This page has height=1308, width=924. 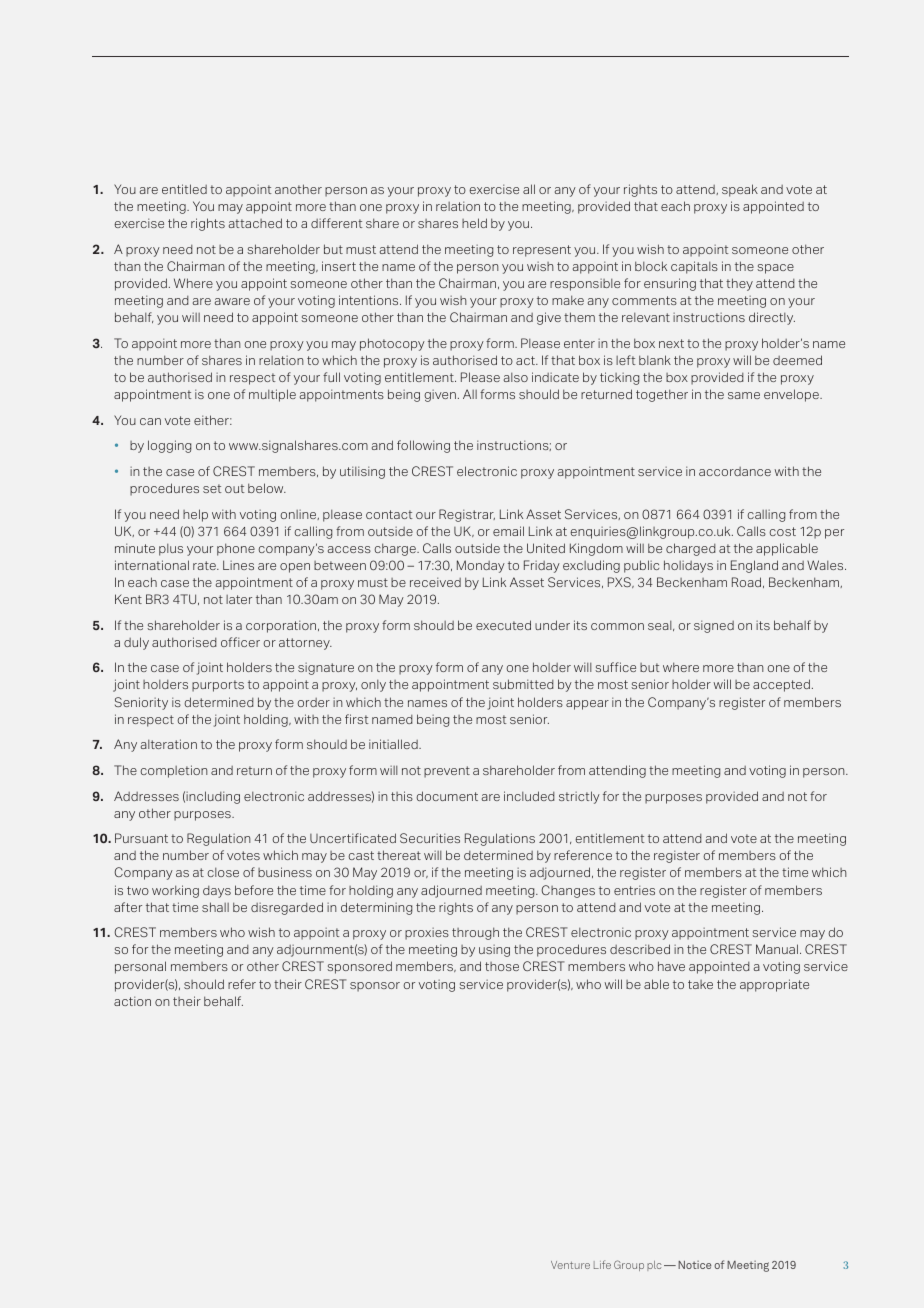 What do you see at coordinates (255, 223) in the page?
I see `attached` at bounding box center [255, 223].
